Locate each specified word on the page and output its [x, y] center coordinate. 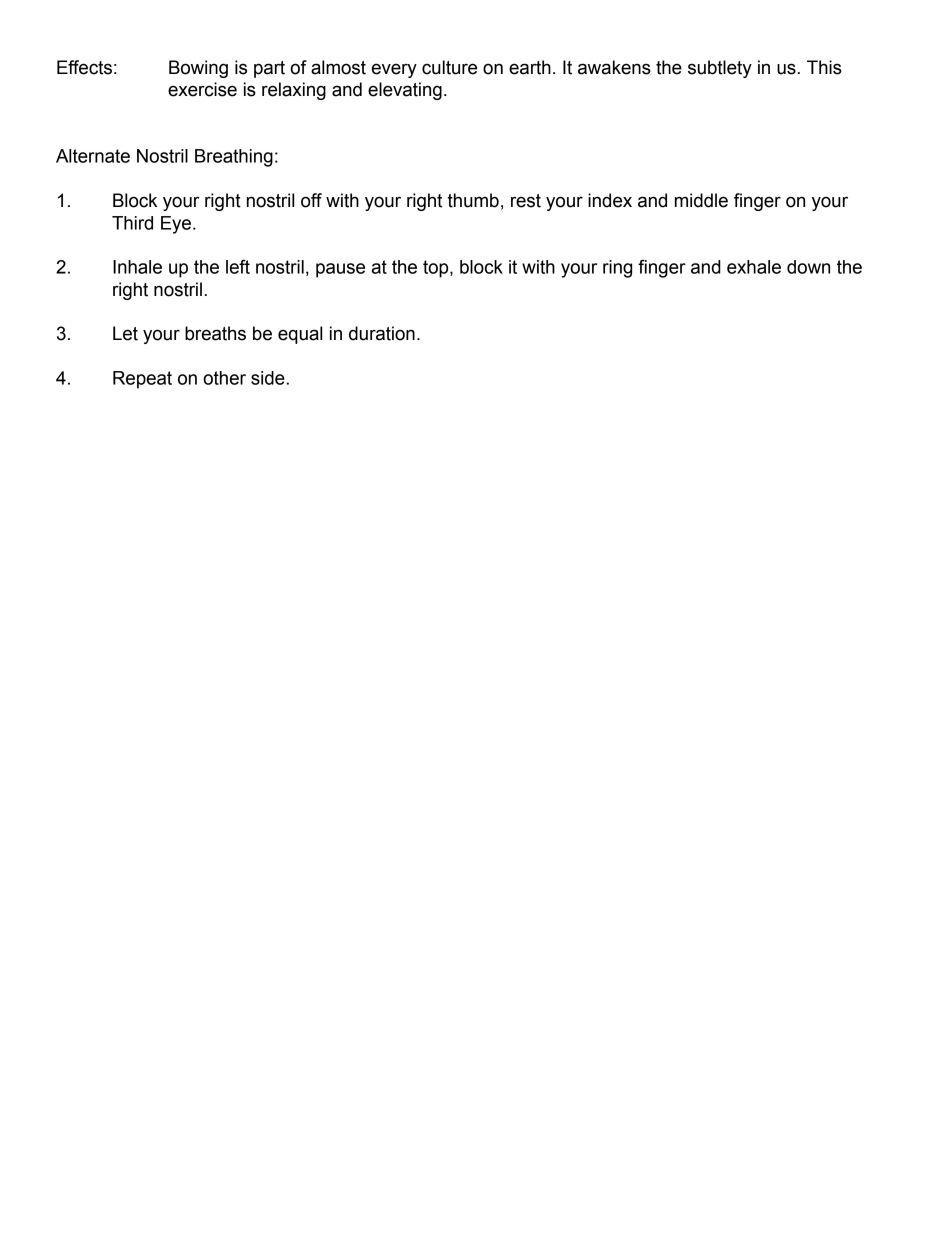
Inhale [137, 267]
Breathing [234, 158]
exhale [754, 267]
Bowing [198, 69]
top [437, 269]
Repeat [142, 380]
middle [701, 200]
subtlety [720, 69]
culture [449, 67]
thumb [473, 200]
